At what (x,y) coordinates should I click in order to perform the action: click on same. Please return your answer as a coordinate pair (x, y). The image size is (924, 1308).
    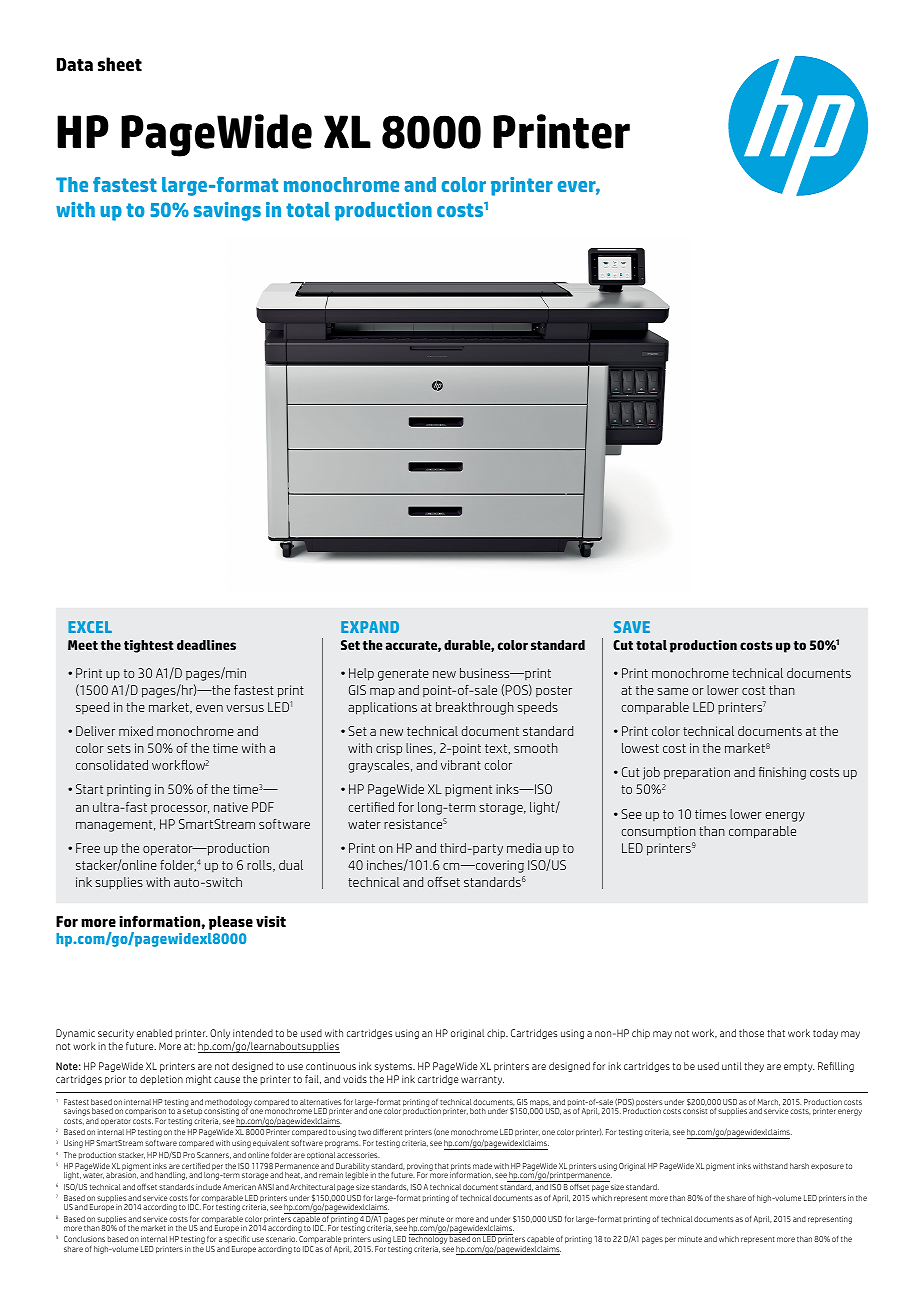
    Looking at the image, I should click on (672, 691).
